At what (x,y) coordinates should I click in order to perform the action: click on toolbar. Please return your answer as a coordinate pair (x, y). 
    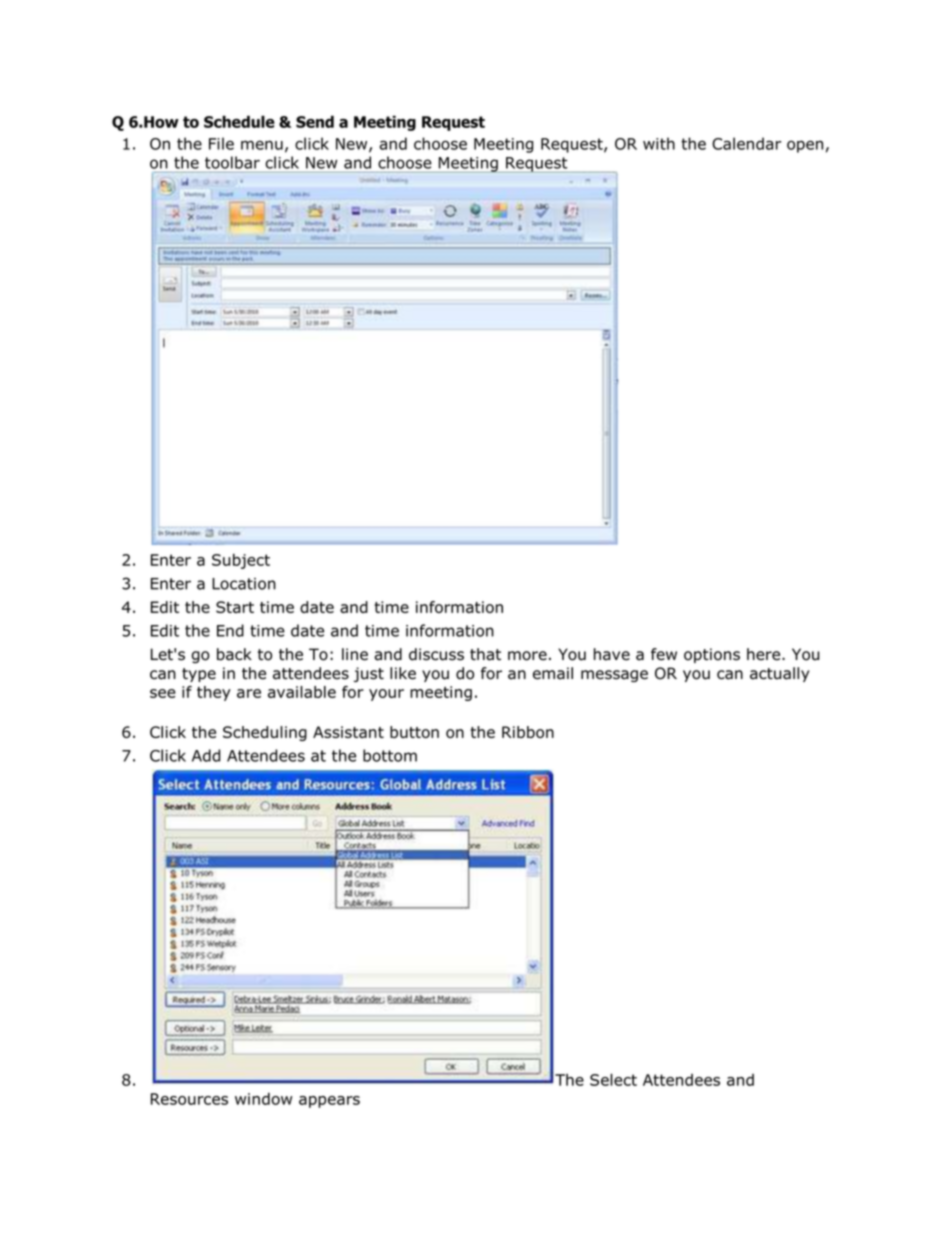
    Looking at the image, I should click on (232, 162).
